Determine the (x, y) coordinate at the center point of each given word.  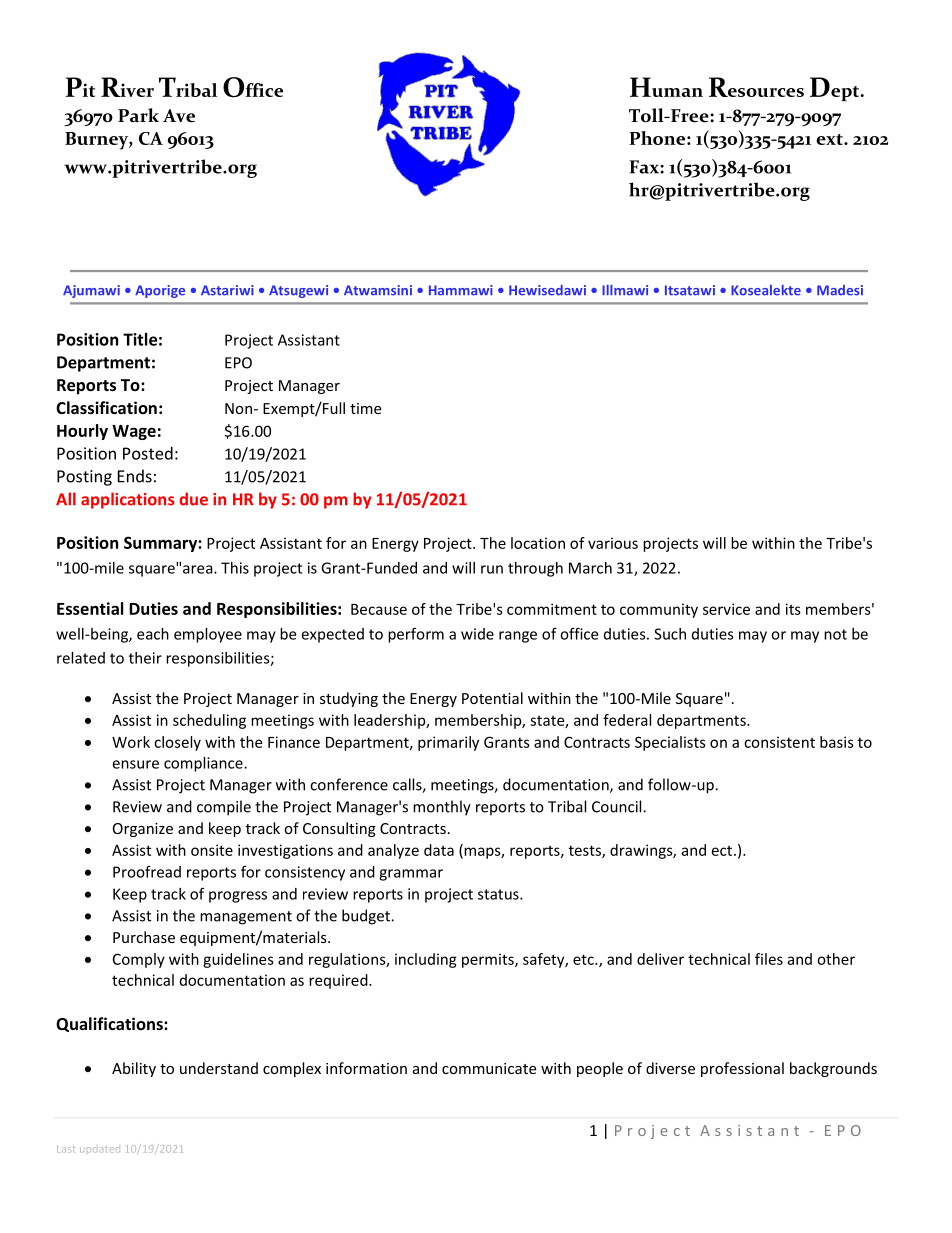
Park (138, 115)
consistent (779, 742)
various (613, 543)
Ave (179, 116)
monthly (442, 808)
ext (830, 139)
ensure (135, 764)
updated (100, 1150)
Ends (135, 476)
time (365, 408)
